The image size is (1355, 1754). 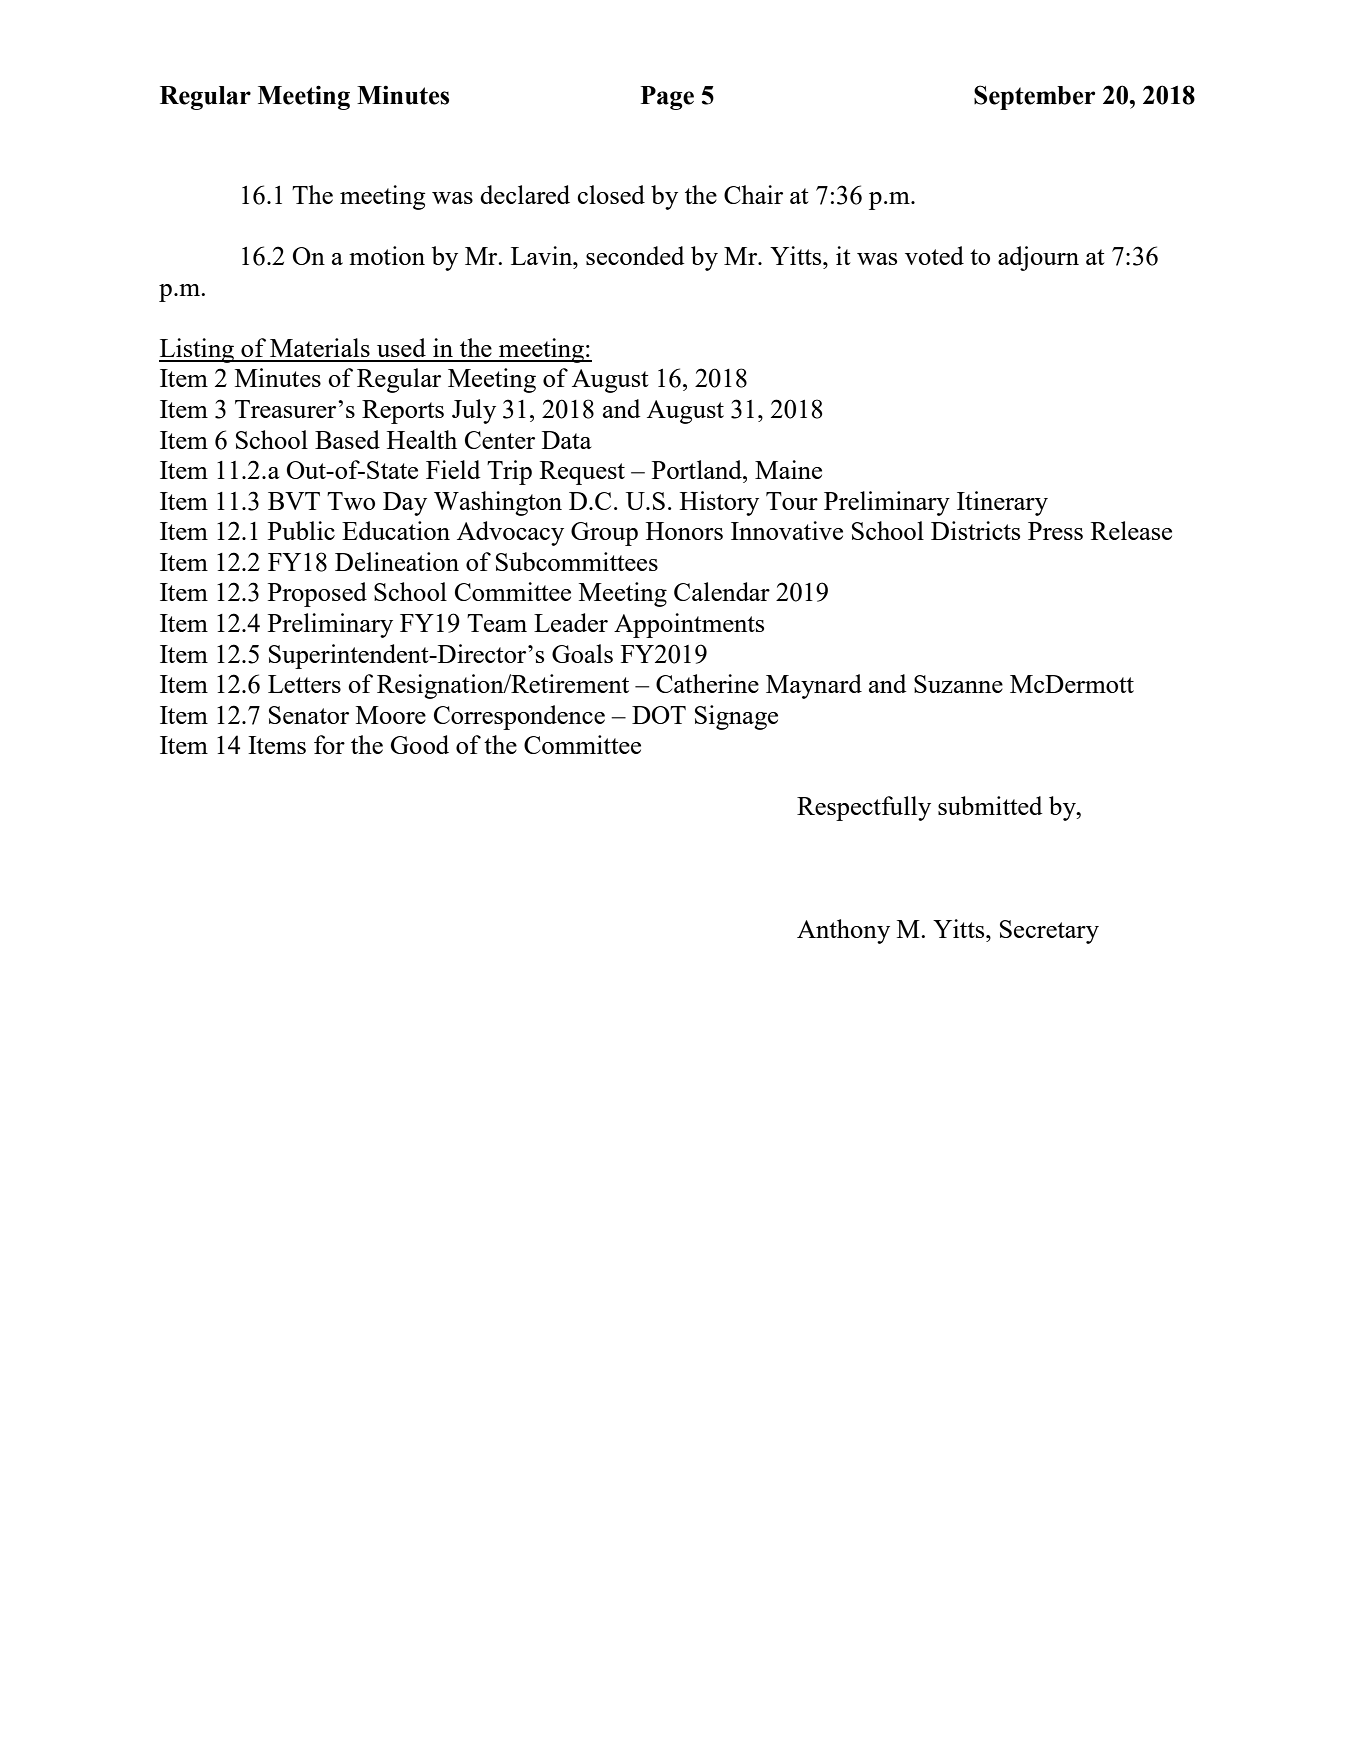 What do you see at coordinates (329, 744) in the screenshot?
I see `for` at bounding box center [329, 744].
